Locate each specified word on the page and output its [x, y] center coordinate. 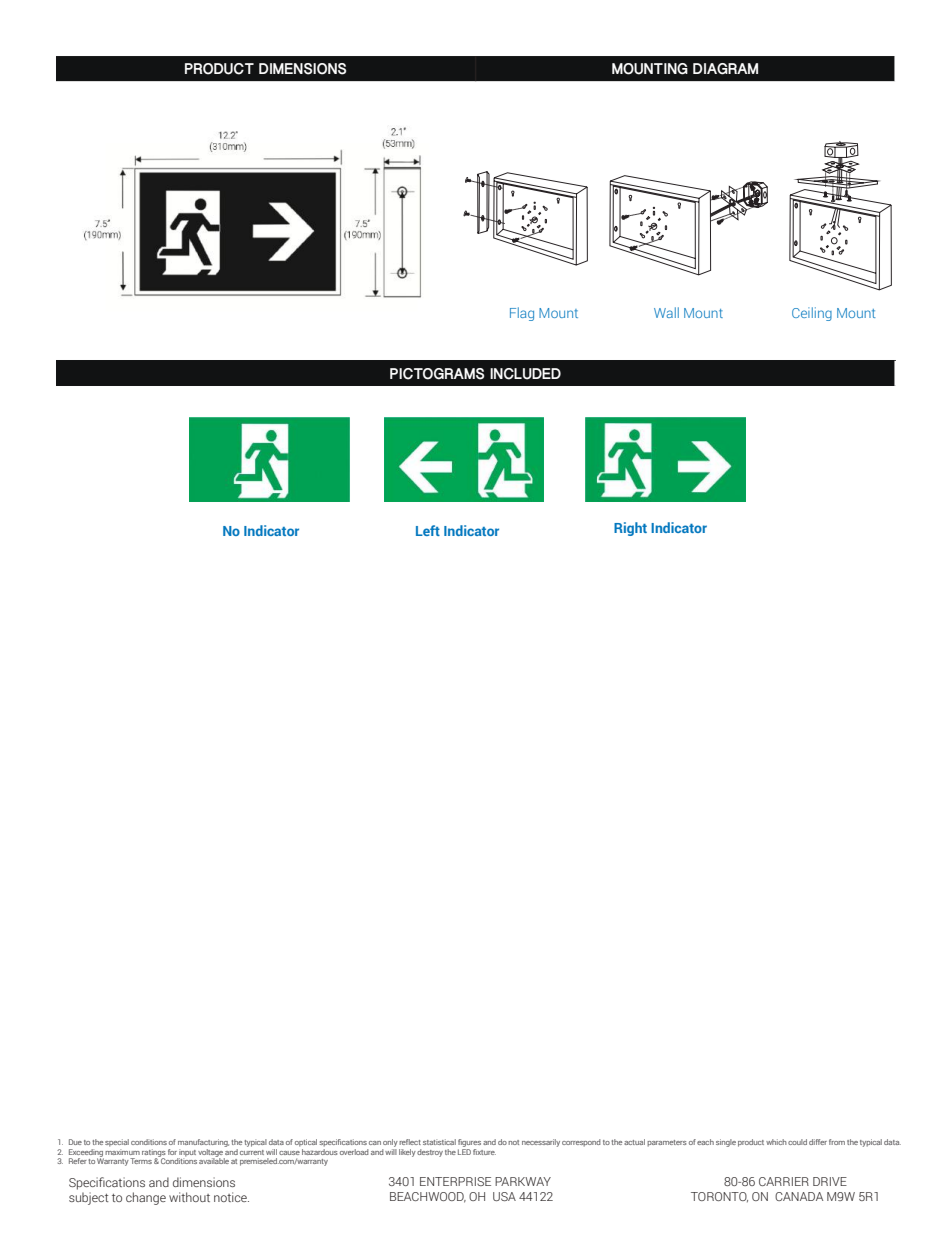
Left [428, 530]
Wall [666, 312]
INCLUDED [525, 374]
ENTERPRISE [455, 1181]
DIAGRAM [725, 69]
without [189, 1197]
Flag [522, 314]
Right [630, 529]
